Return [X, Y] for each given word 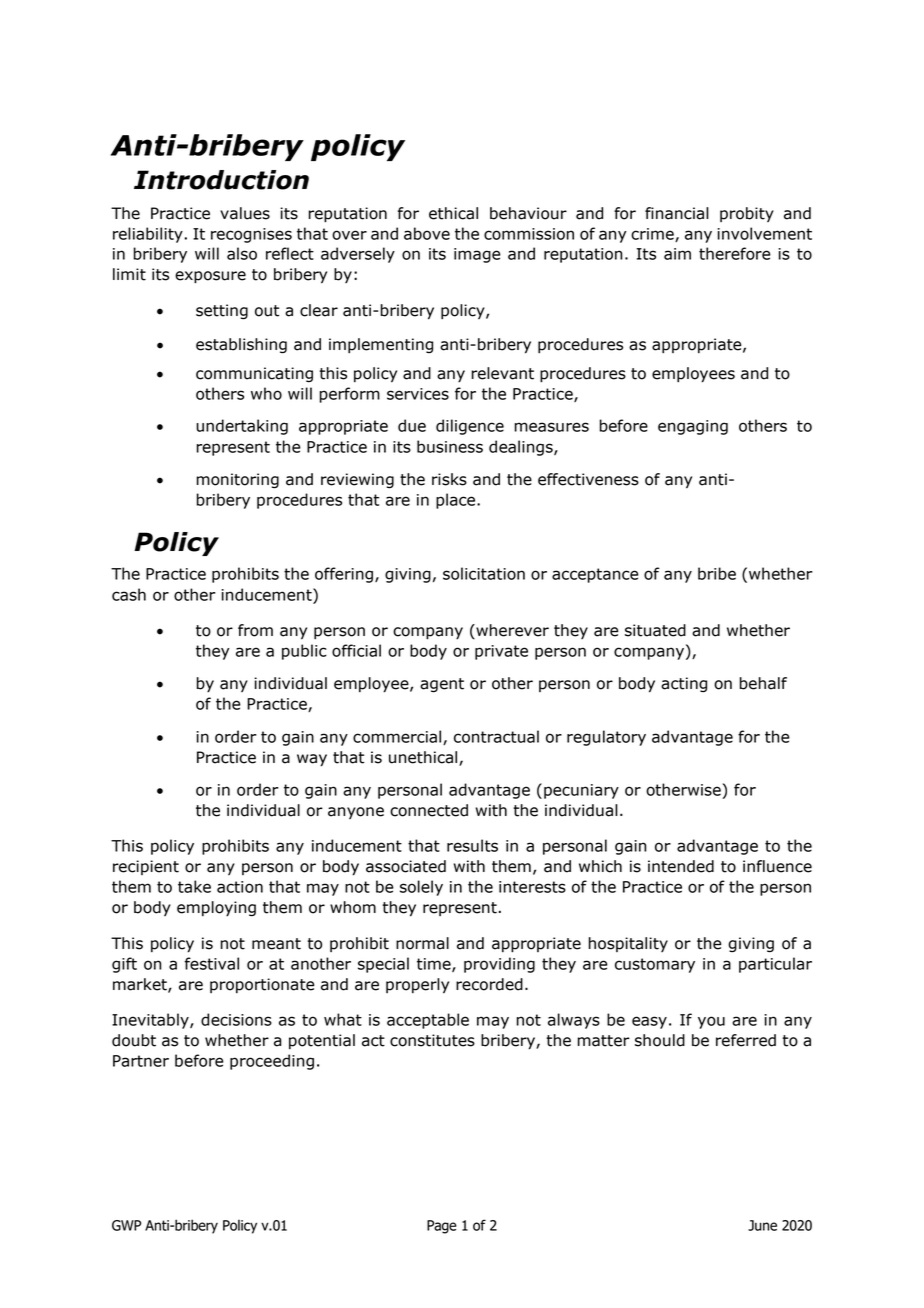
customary [655, 965]
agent [442, 685]
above [427, 233]
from [255, 630]
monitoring [238, 481]
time [435, 965]
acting [684, 684]
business [450, 446]
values [245, 213]
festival [211, 963]
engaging [693, 427]
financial [677, 213]
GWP [126, 1225]
